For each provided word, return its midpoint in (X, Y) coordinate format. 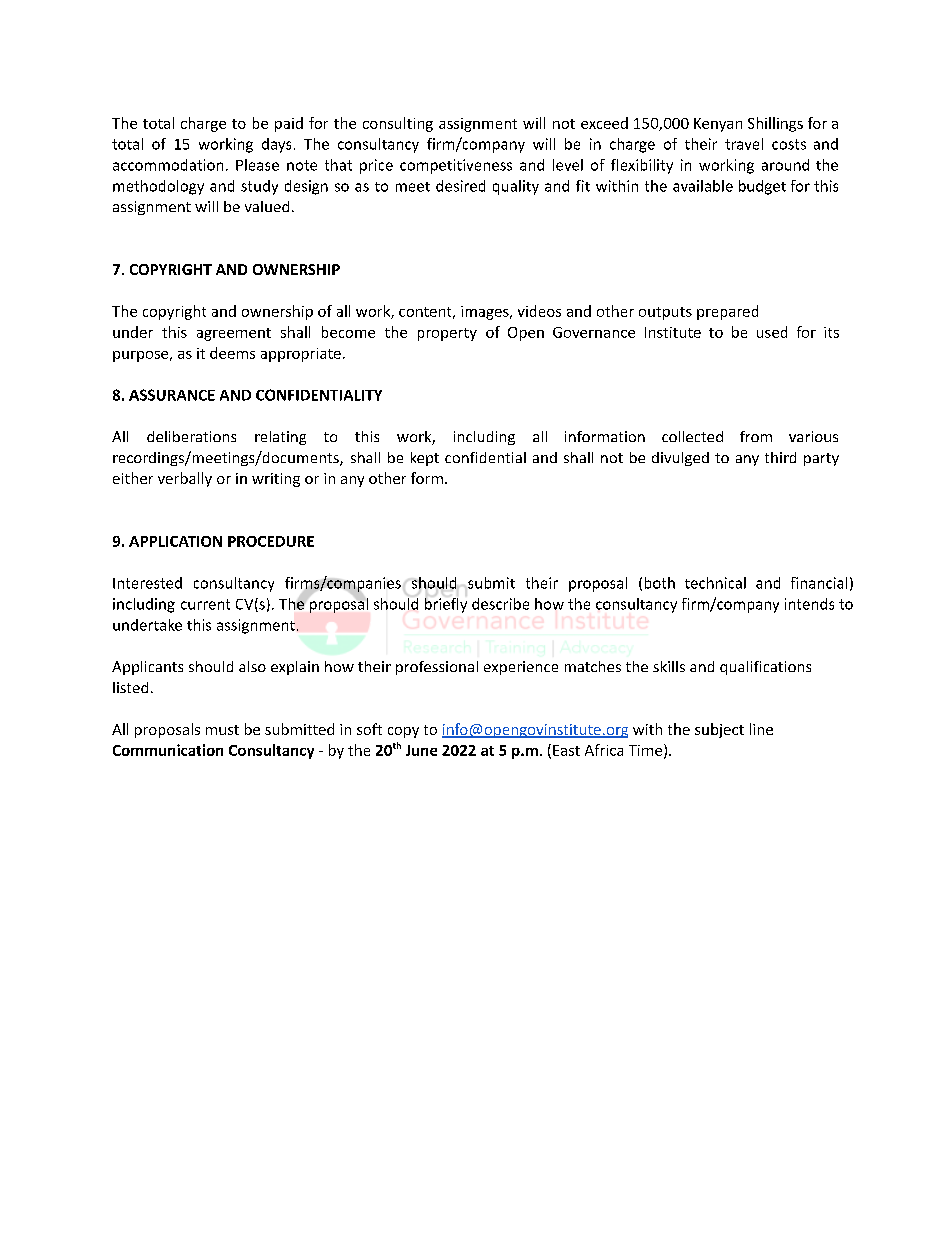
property (447, 334)
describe (500, 604)
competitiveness (456, 166)
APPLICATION (175, 541)
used (772, 332)
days (276, 145)
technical (715, 583)
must (222, 730)
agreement (234, 334)
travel (744, 144)
